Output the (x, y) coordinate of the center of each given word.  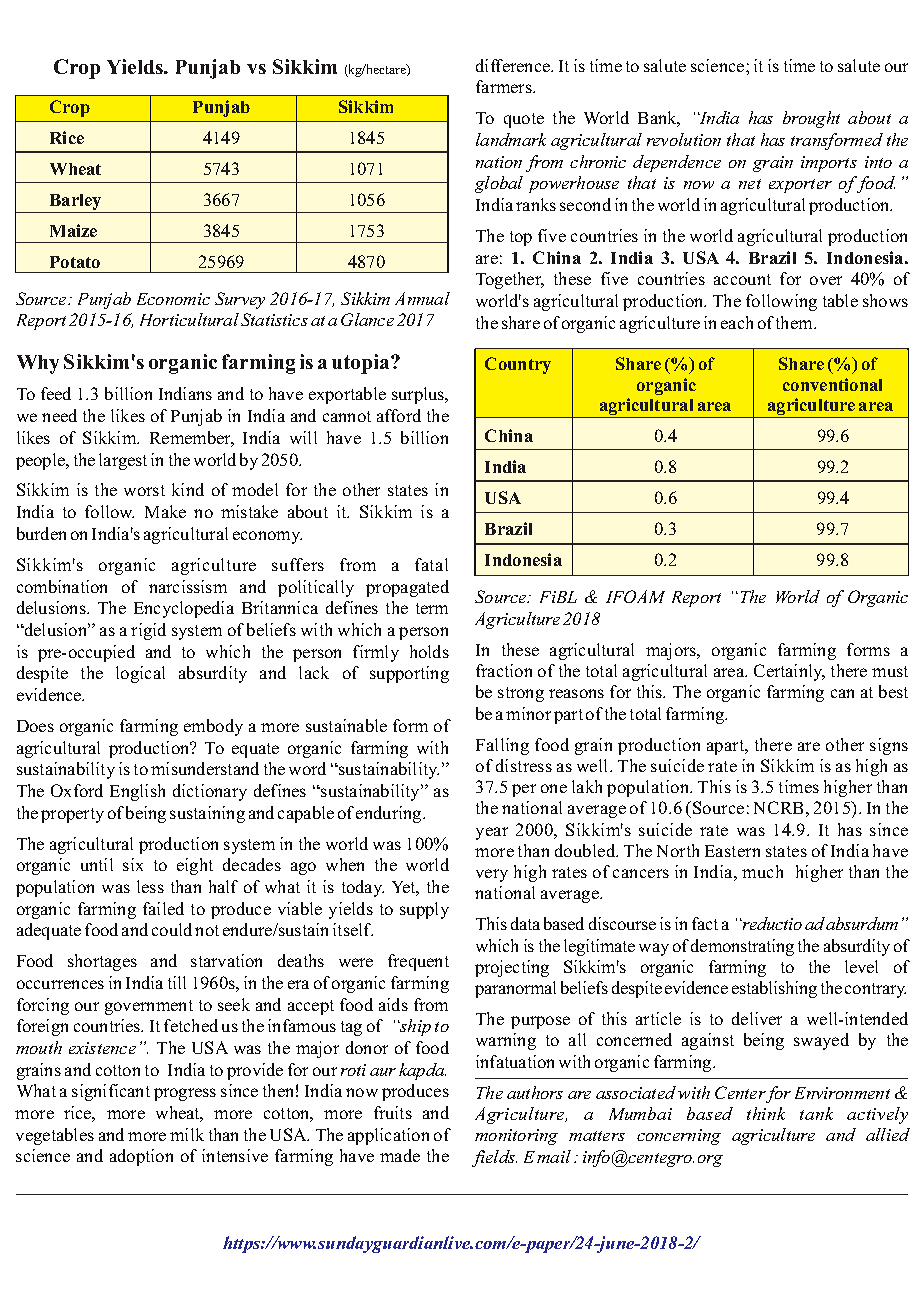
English (137, 792)
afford (399, 415)
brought (811, 119)
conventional (832, 384)
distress (524, 765)
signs (889, 746)
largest (123, 461)
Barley (75, 202)
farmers (505, 86)
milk (187, 1134)
